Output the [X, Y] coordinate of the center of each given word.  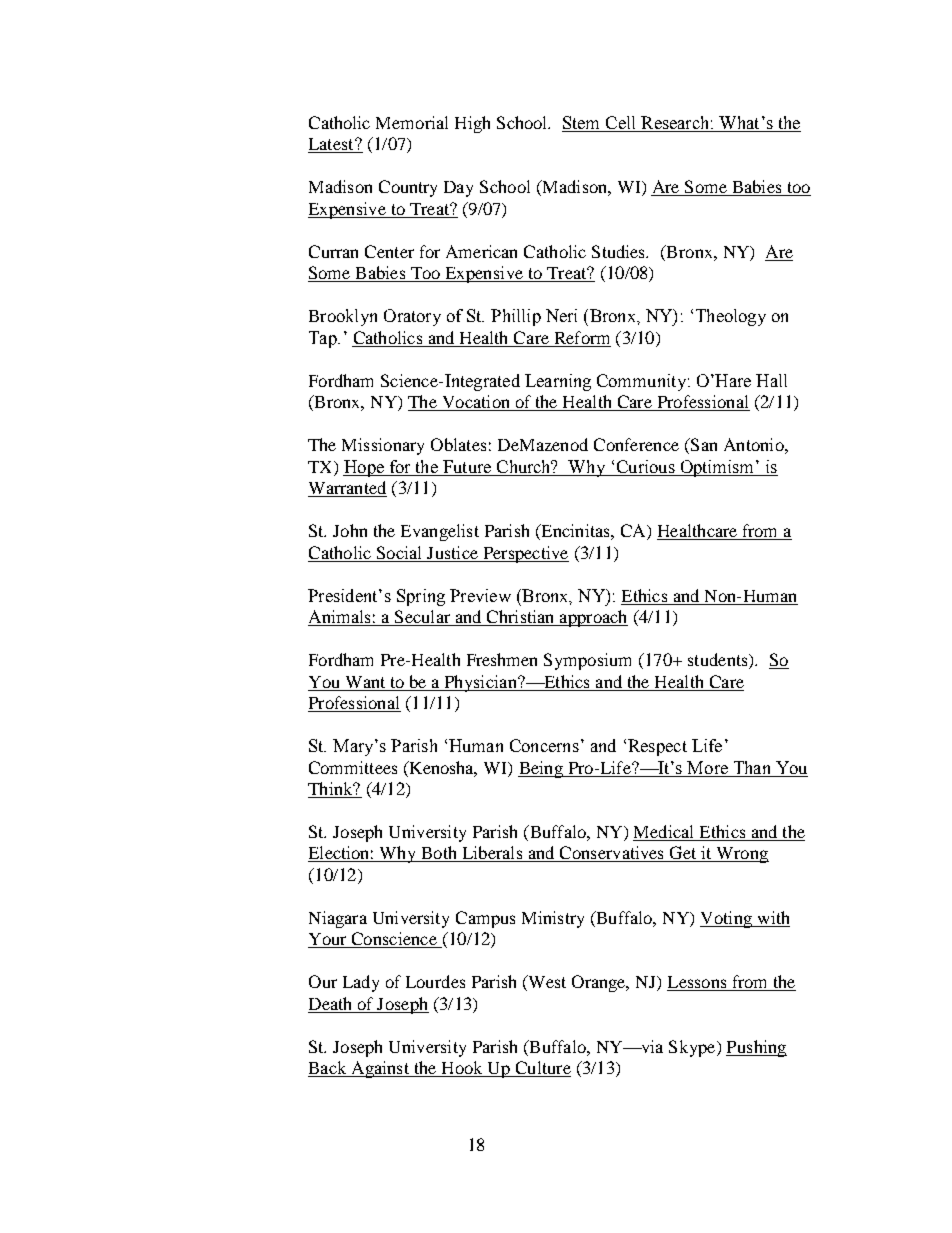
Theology [731, 317]
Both [439, 854]
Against [380, 1069]
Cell [620, 124]
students [719, 661]
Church [525, 466]
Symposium [587, 661]
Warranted [347, 489]
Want [365, 682]
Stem [582, 124]
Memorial [412, 122]
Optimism [717, 468]
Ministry [553, 919]
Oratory [412, 317]
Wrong [741, 855]
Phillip [516, 317]
